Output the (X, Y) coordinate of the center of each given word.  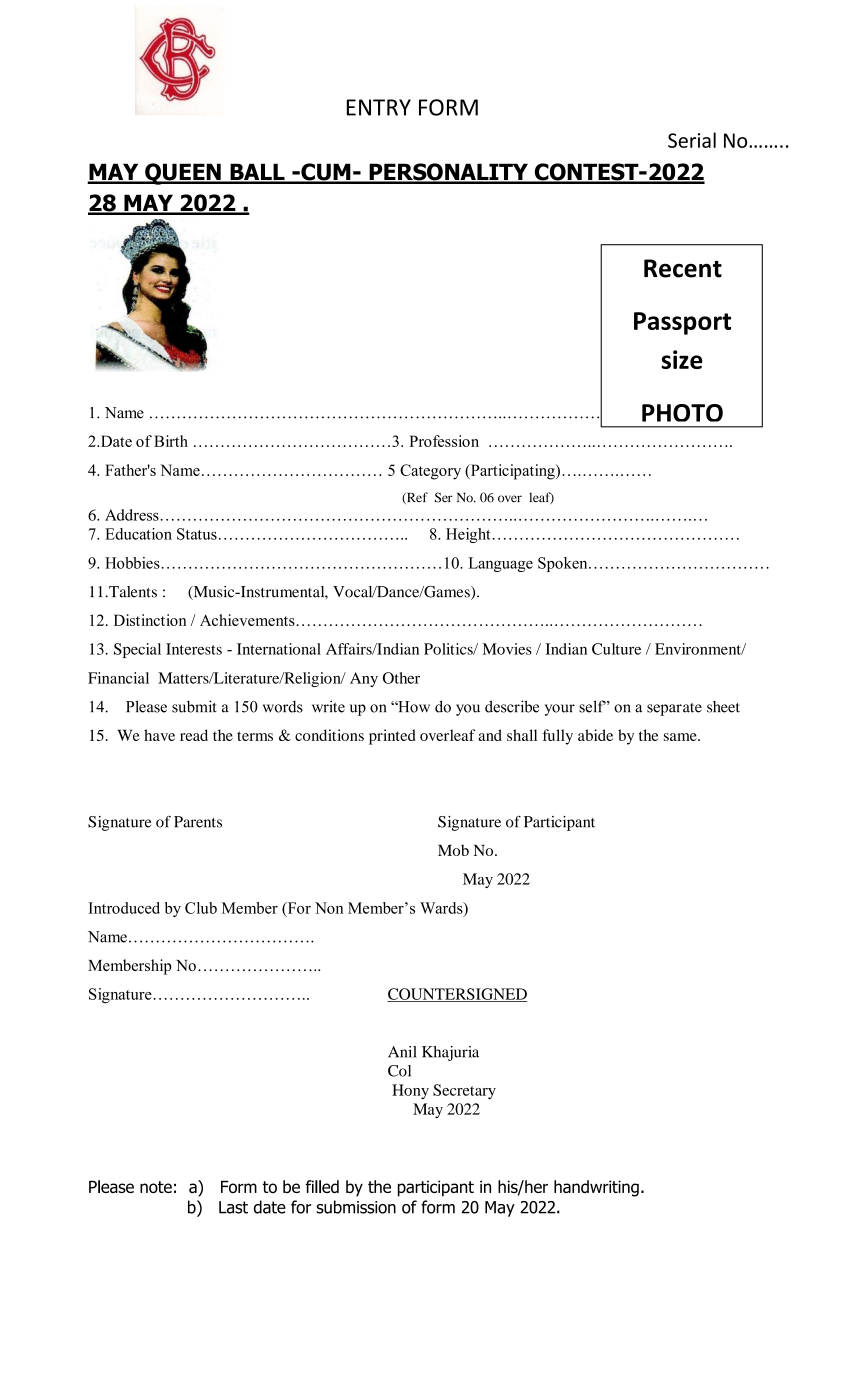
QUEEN (183, 174)
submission (356, 1207)
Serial (692, 140)
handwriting (596, 1188)
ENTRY (379, 107)
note (156, 1187)
